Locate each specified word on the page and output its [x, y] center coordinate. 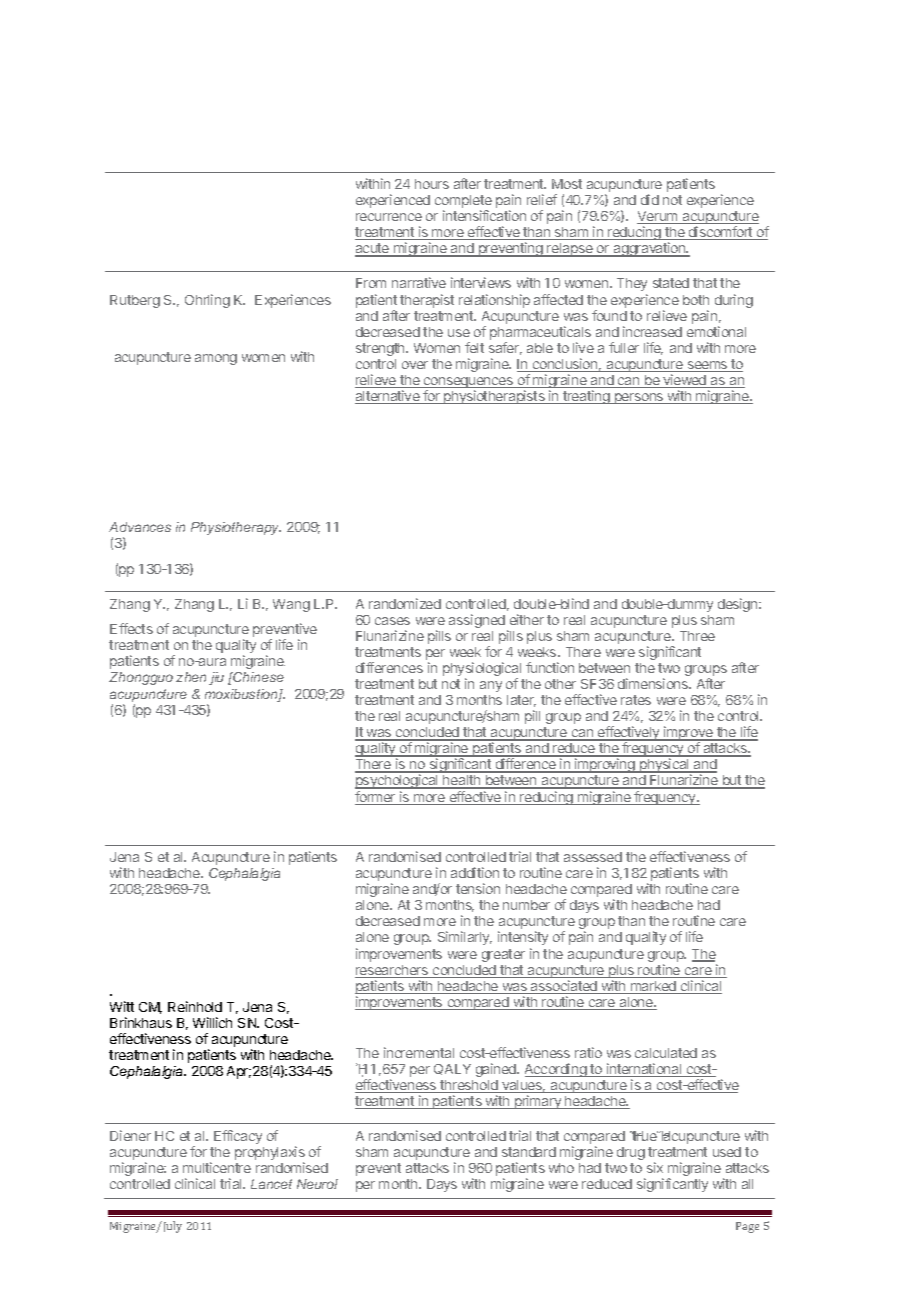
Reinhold [195, 1006]
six [655, 1167]
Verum [658, 217]
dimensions [654, 683]
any [491, 686]
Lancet [271, 1184]
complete [463, 203]
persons [639, 398]
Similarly [465, 938]
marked [653, 987]
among [216, 359]
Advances [140, 527]
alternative [388, 397]
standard [529, 1152]
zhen [191, 677]
